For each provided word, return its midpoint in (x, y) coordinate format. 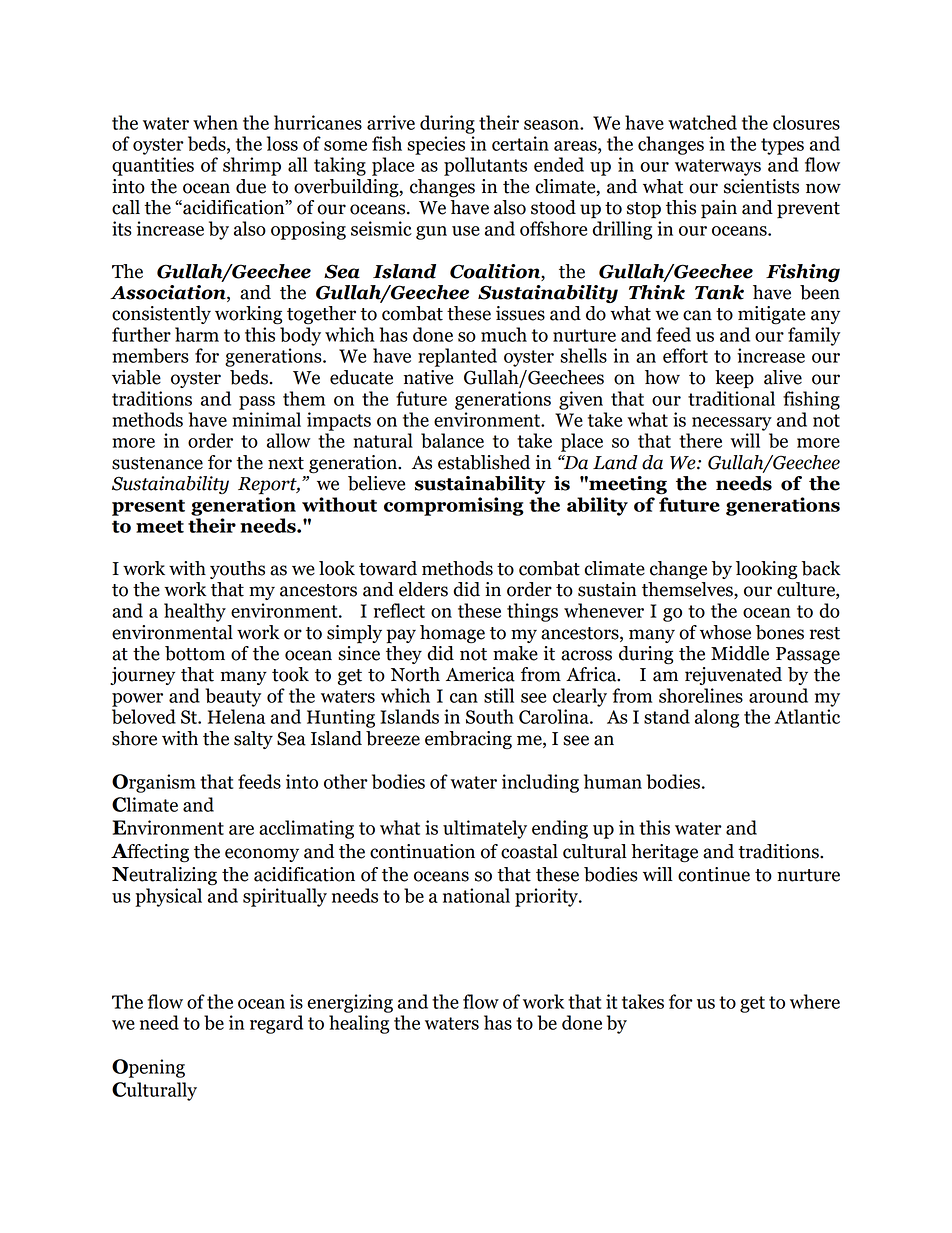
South (490, 716)
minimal (266, 419)
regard (276, 1024)
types (782, 146)
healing (359, 1024)
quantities (153, 166)
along (717, 718)
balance (452, 440)
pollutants (485, 166)
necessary (732, 424)
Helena (236, 716)
